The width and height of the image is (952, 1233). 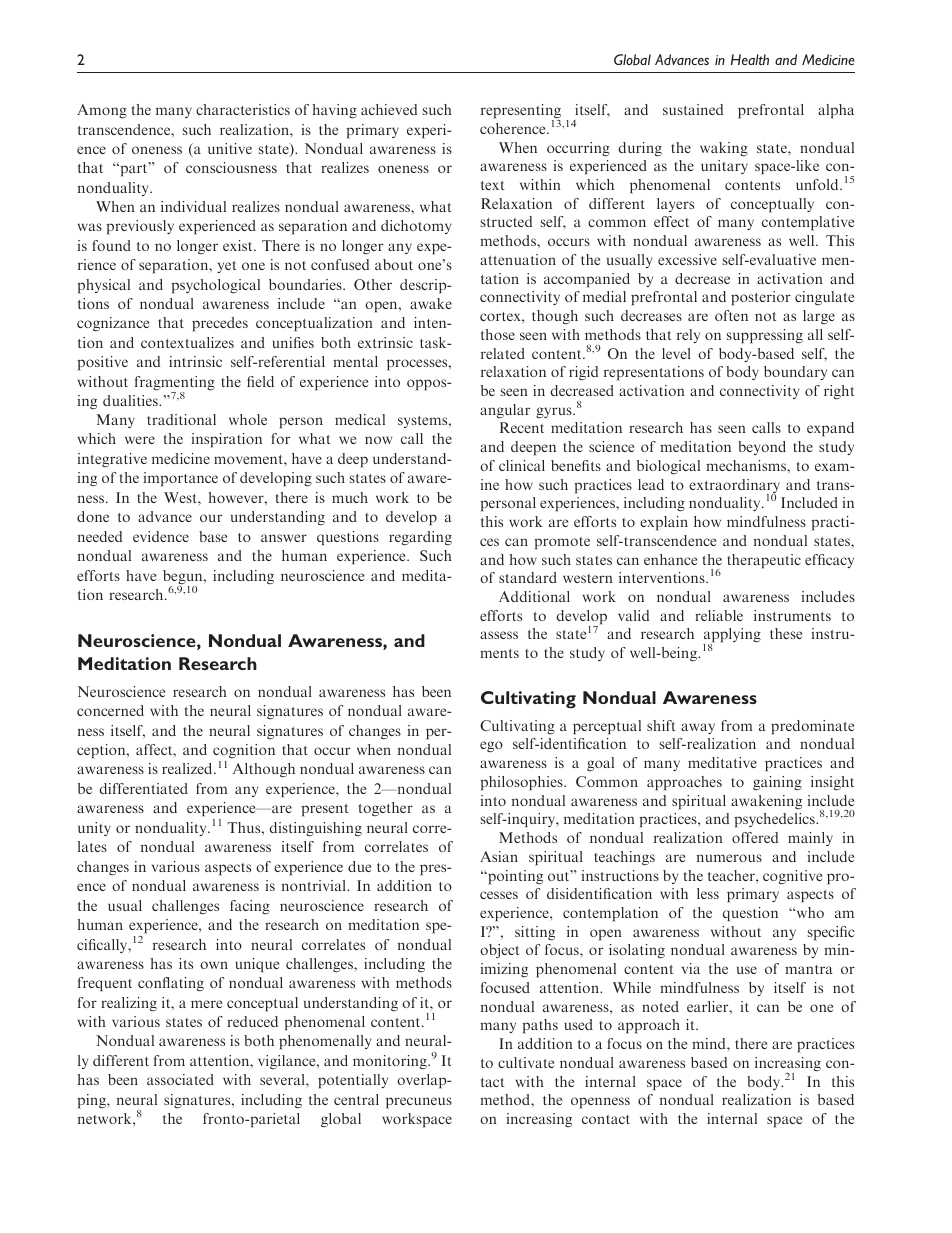 I want to click on characteristics, so click(x=243, y=109).
